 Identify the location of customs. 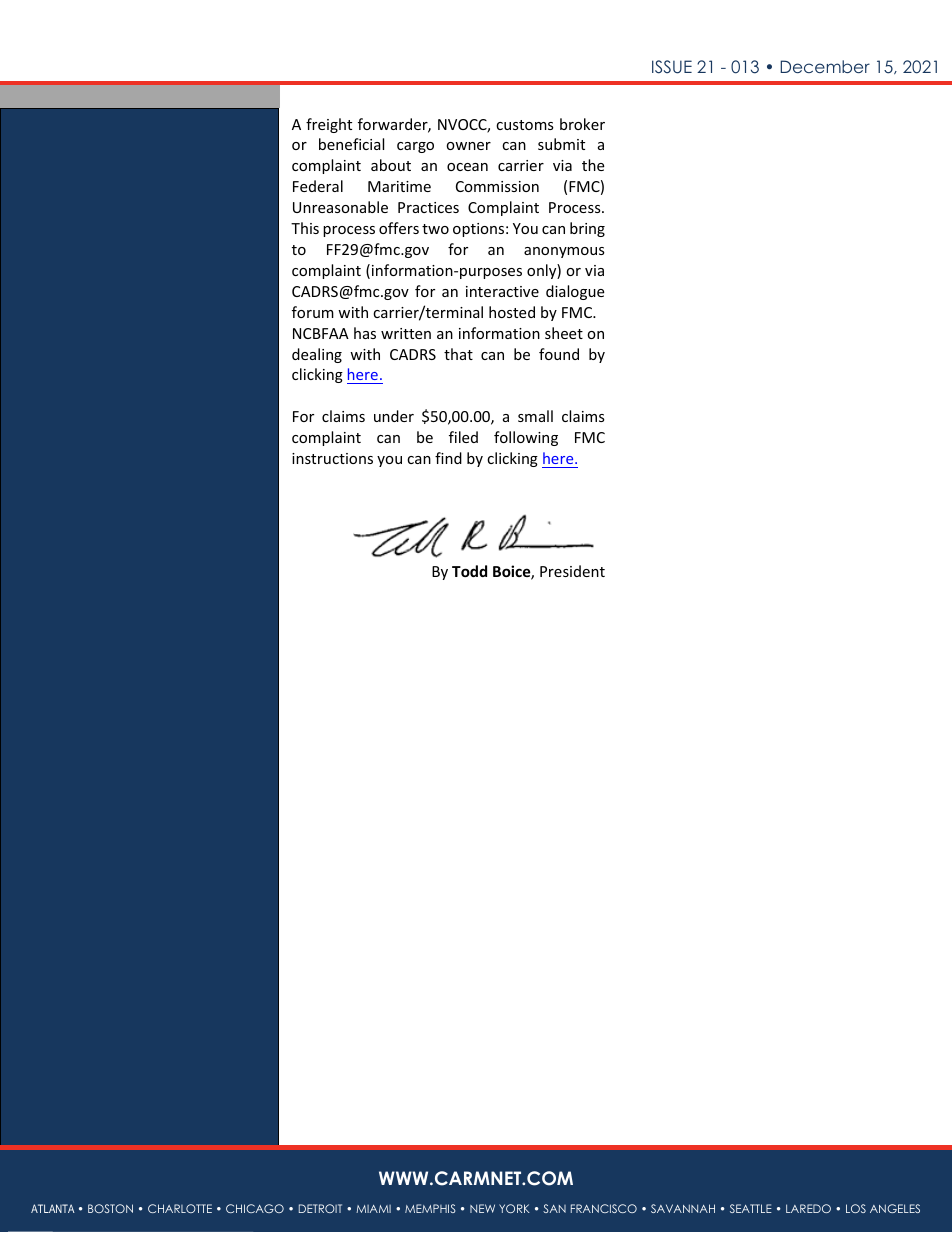
(525, 125).
